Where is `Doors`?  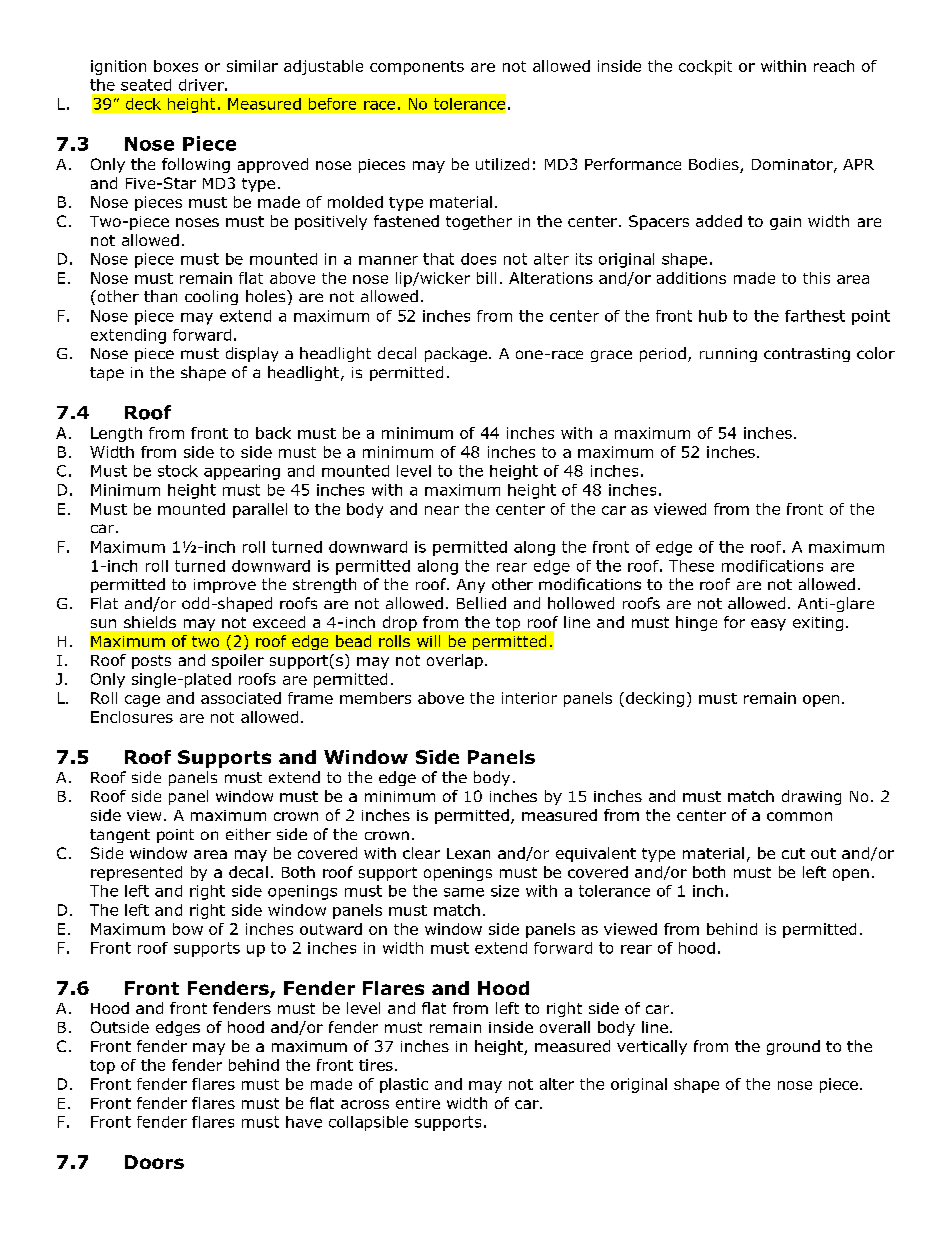 Doors is located at coordinates (154, 1162).
